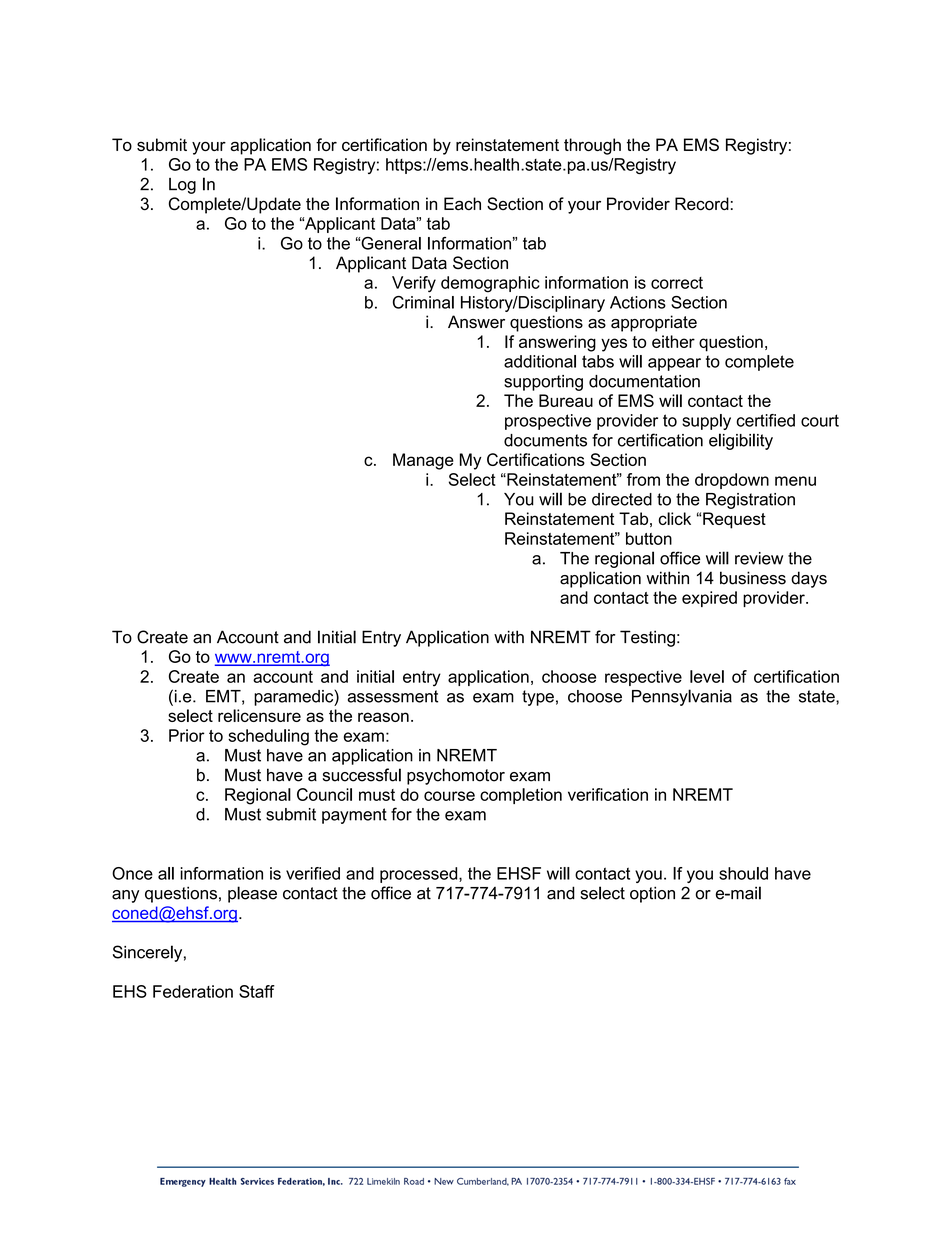  What do you see at coordinates (702, 204) in the screenshot?
I see `Record` at bounding box center [702, 204].
